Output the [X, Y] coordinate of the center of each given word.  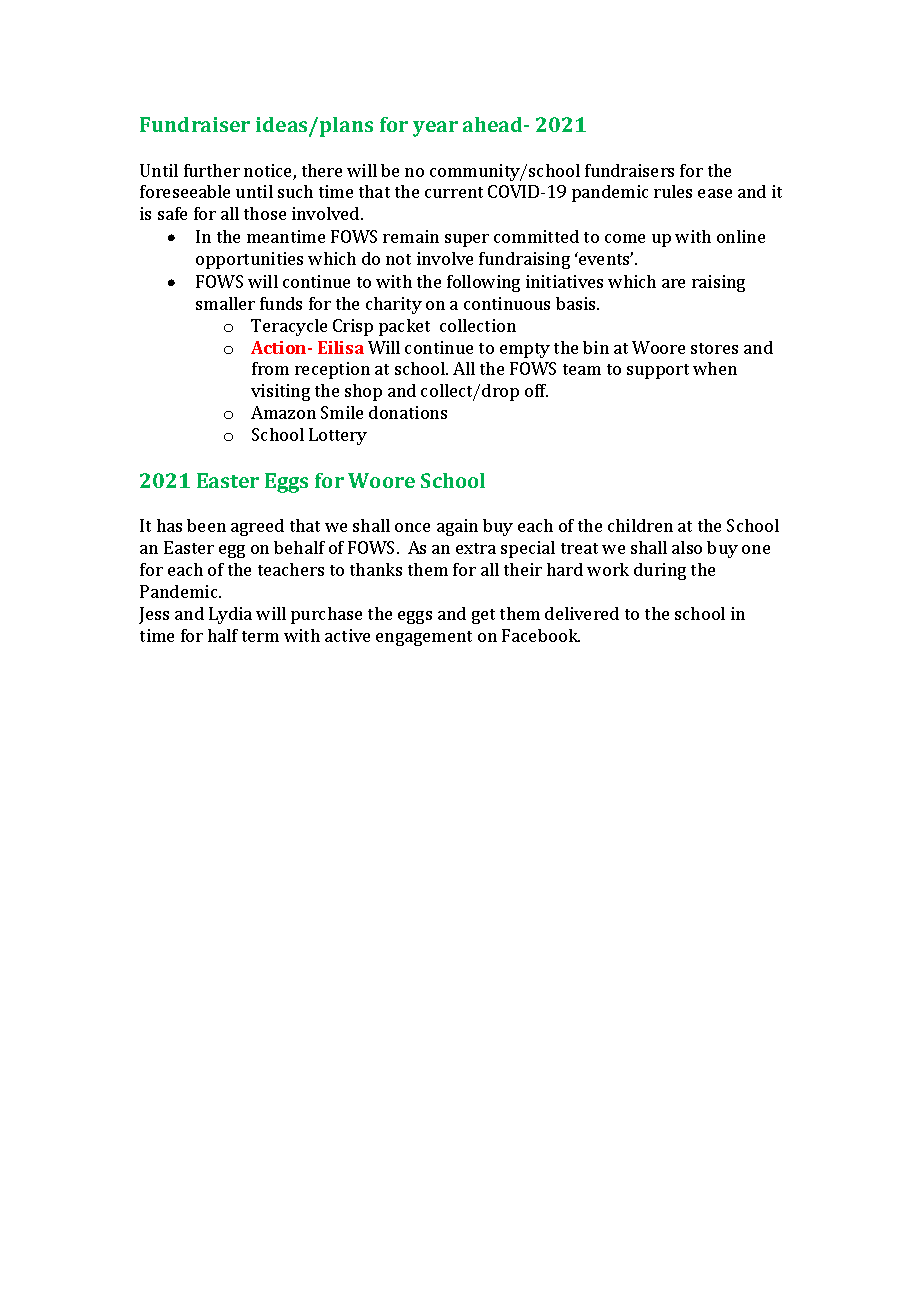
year [435, 129]
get [483, 616]
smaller [225, 303]
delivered [582, 613]
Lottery [338, 436]
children [640, 525]
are [673, 283]
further [212, 170]
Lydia [230, 615]
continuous [507, 303]
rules [673, 191]
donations [408, 412]
